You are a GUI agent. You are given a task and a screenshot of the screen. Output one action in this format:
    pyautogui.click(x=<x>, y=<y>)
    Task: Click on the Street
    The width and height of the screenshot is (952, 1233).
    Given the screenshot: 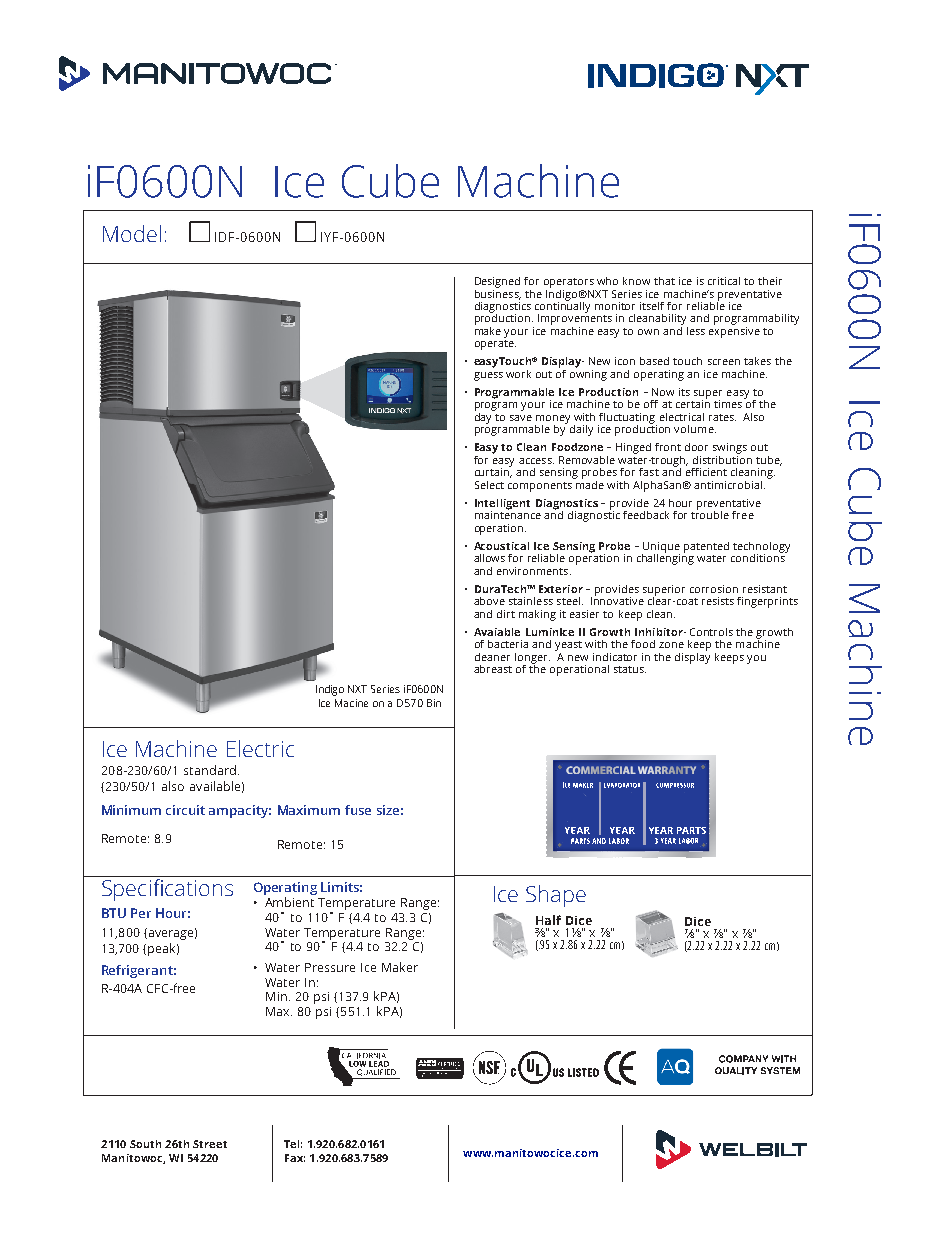 What is the action you would take?
    pyautogui.click(x=210, y=1144)
